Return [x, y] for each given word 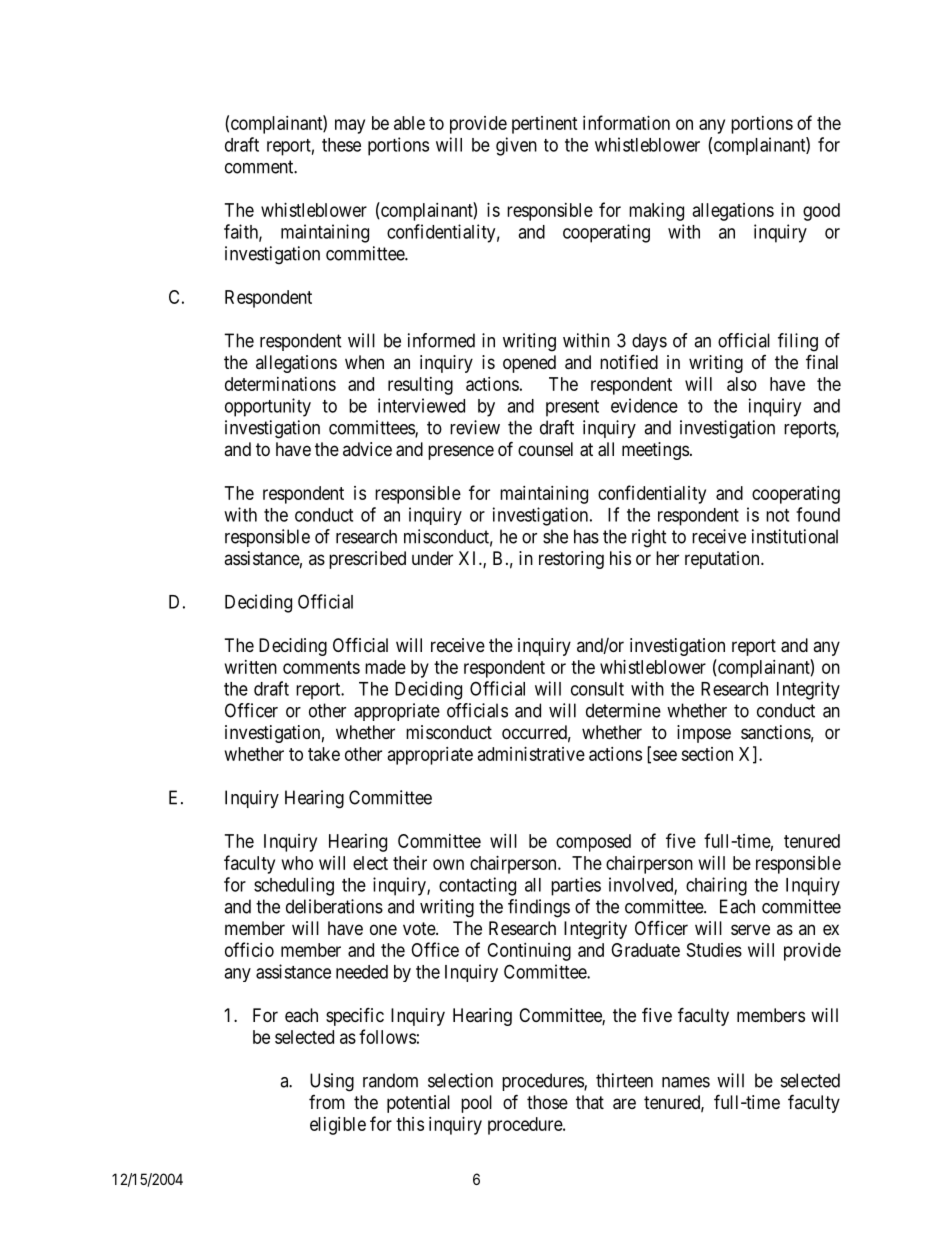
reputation [723, 560]
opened [529, 364]
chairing [716, 886]
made [385, 667]
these [341, 145]
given [516, 146]
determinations [280, 384]
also [742, 384]
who [297, 863]
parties [576, 886]
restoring [571, 560]
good [821, 212]
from [327, 1102]
